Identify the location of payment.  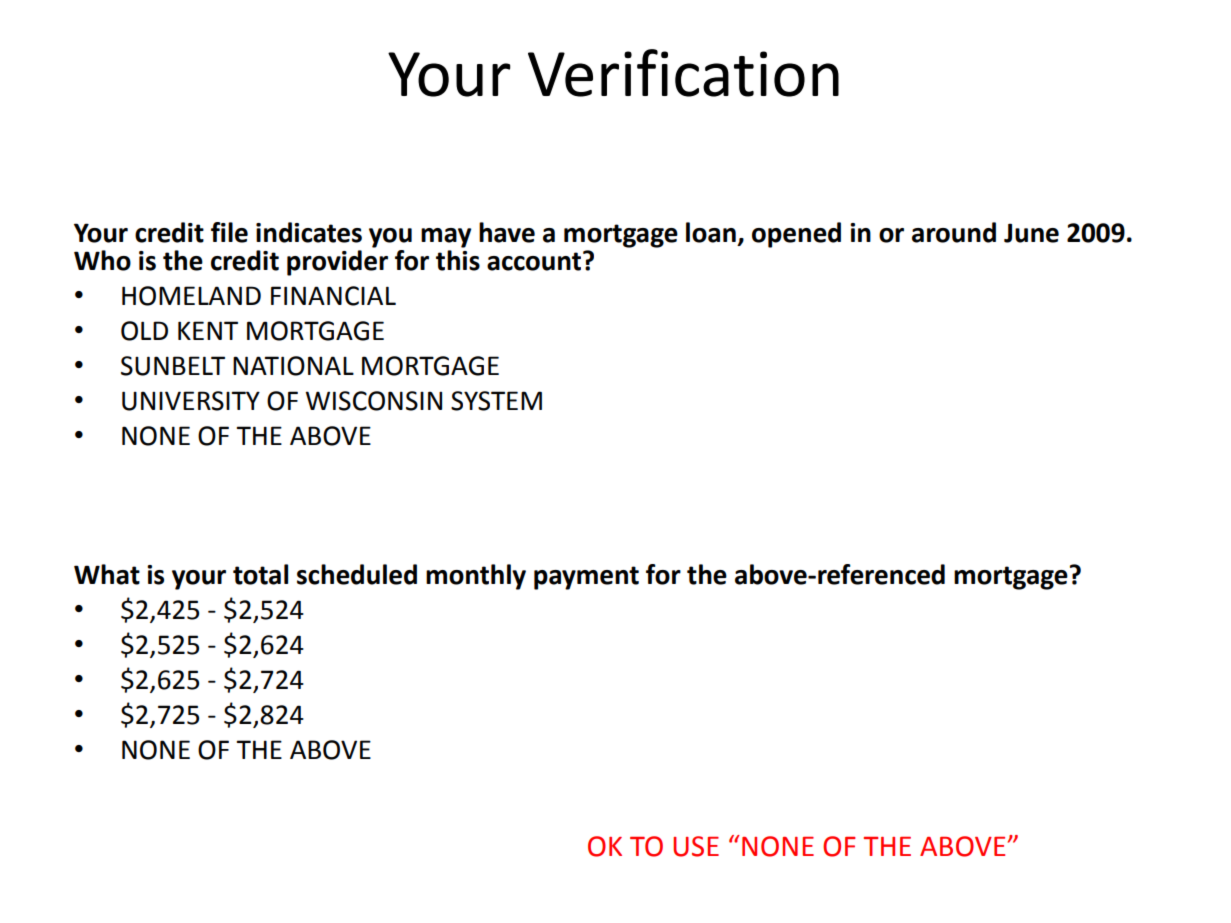
(586, 578).
